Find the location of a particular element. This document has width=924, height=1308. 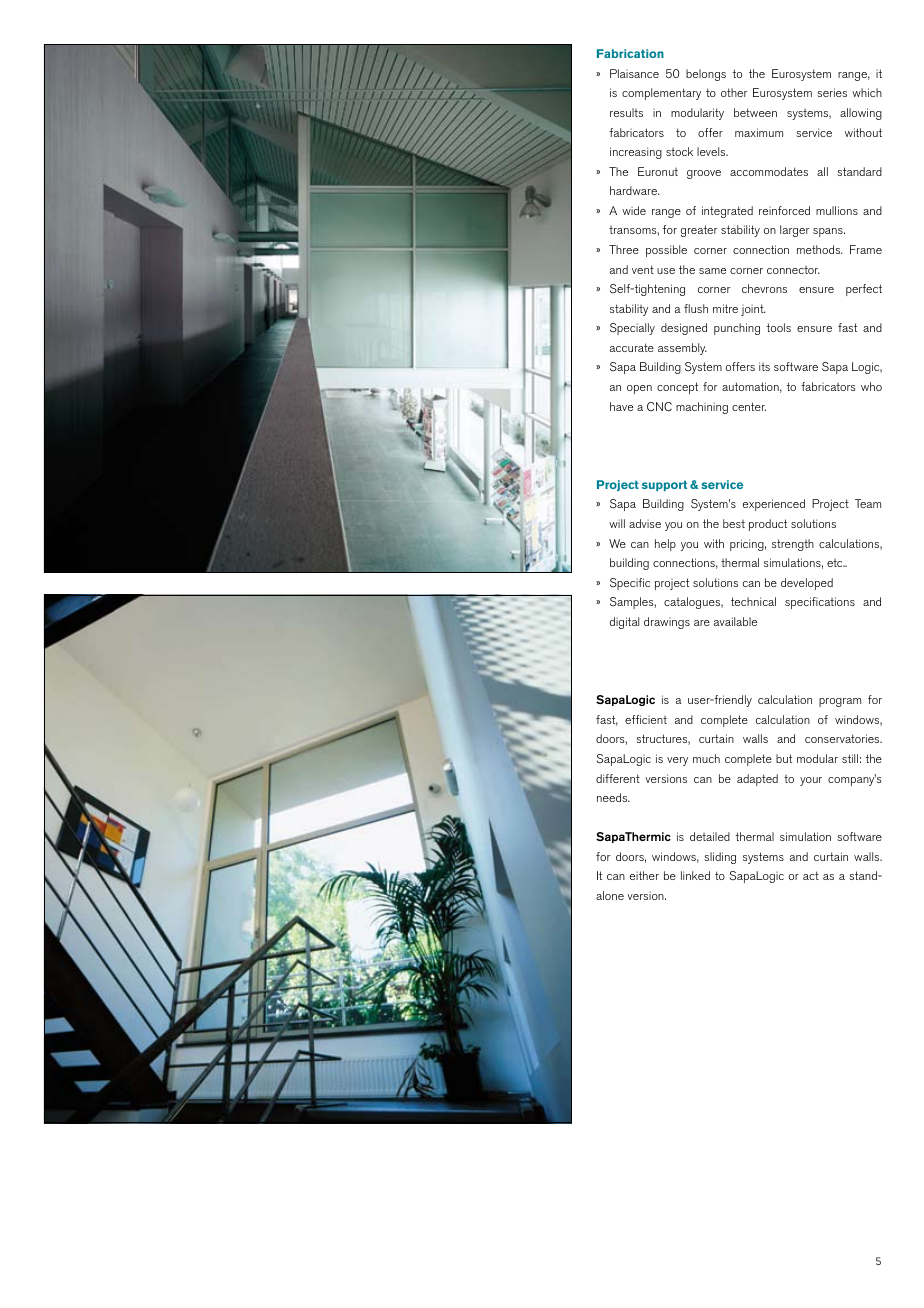

series is located at coordinates (832, 92).
